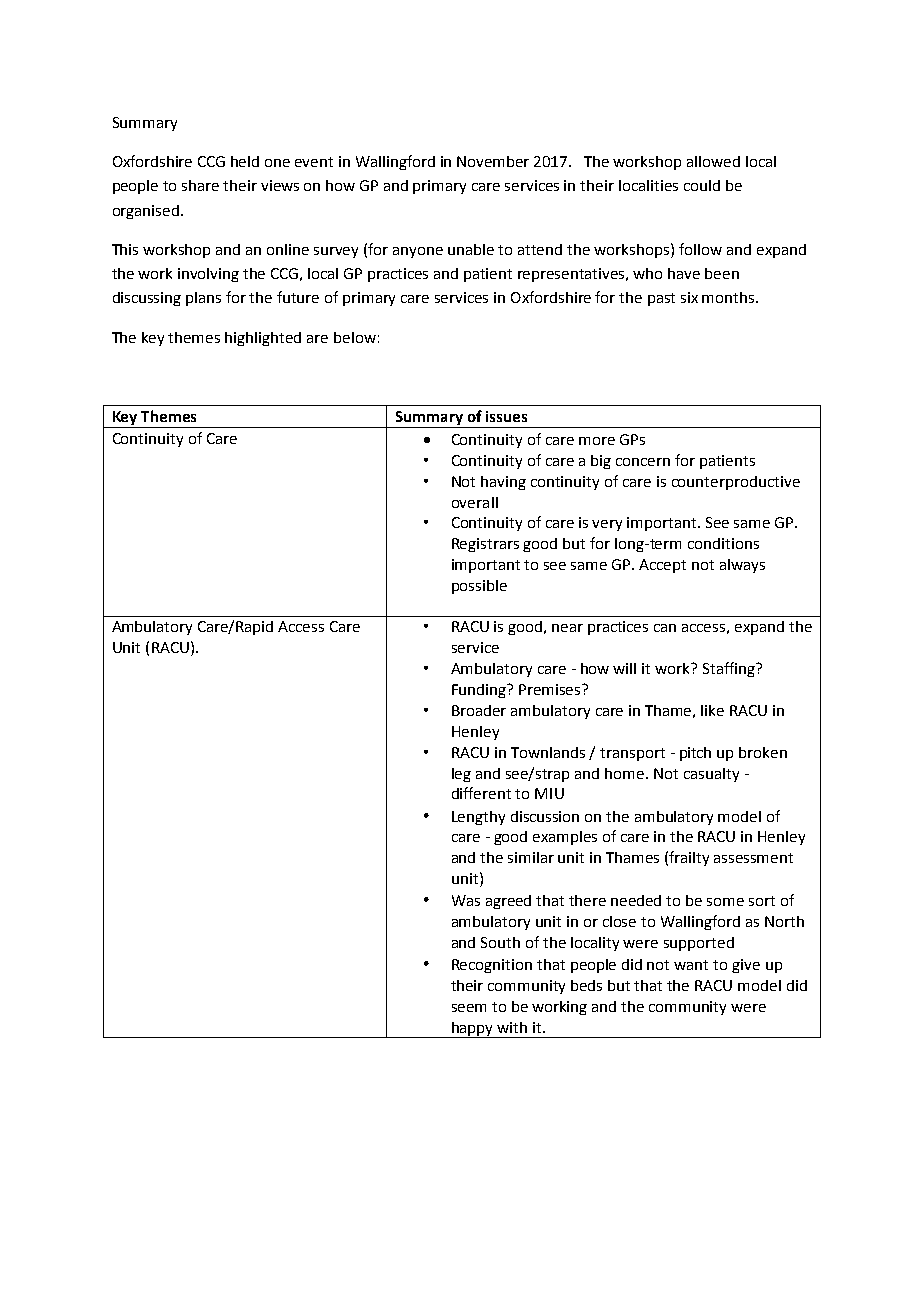 This document has width=924, height=1308. Describe the element at coordinates (473, 1030) in the document. I see `happy` at that location.
